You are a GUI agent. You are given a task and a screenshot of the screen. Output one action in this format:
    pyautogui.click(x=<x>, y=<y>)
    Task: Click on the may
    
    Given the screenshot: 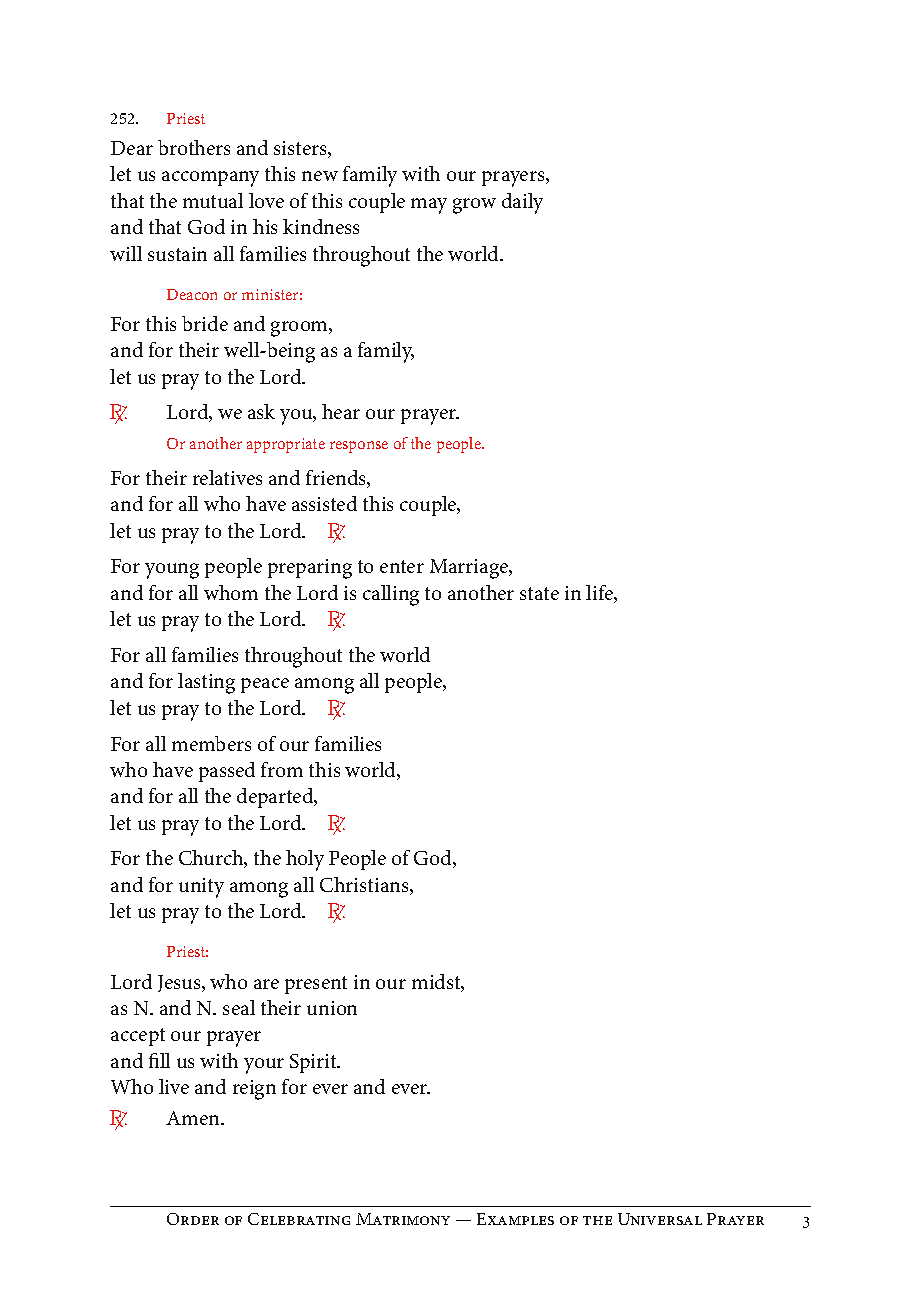 What is the action you would take?
    pyautogui.click(x=429, y=206)
